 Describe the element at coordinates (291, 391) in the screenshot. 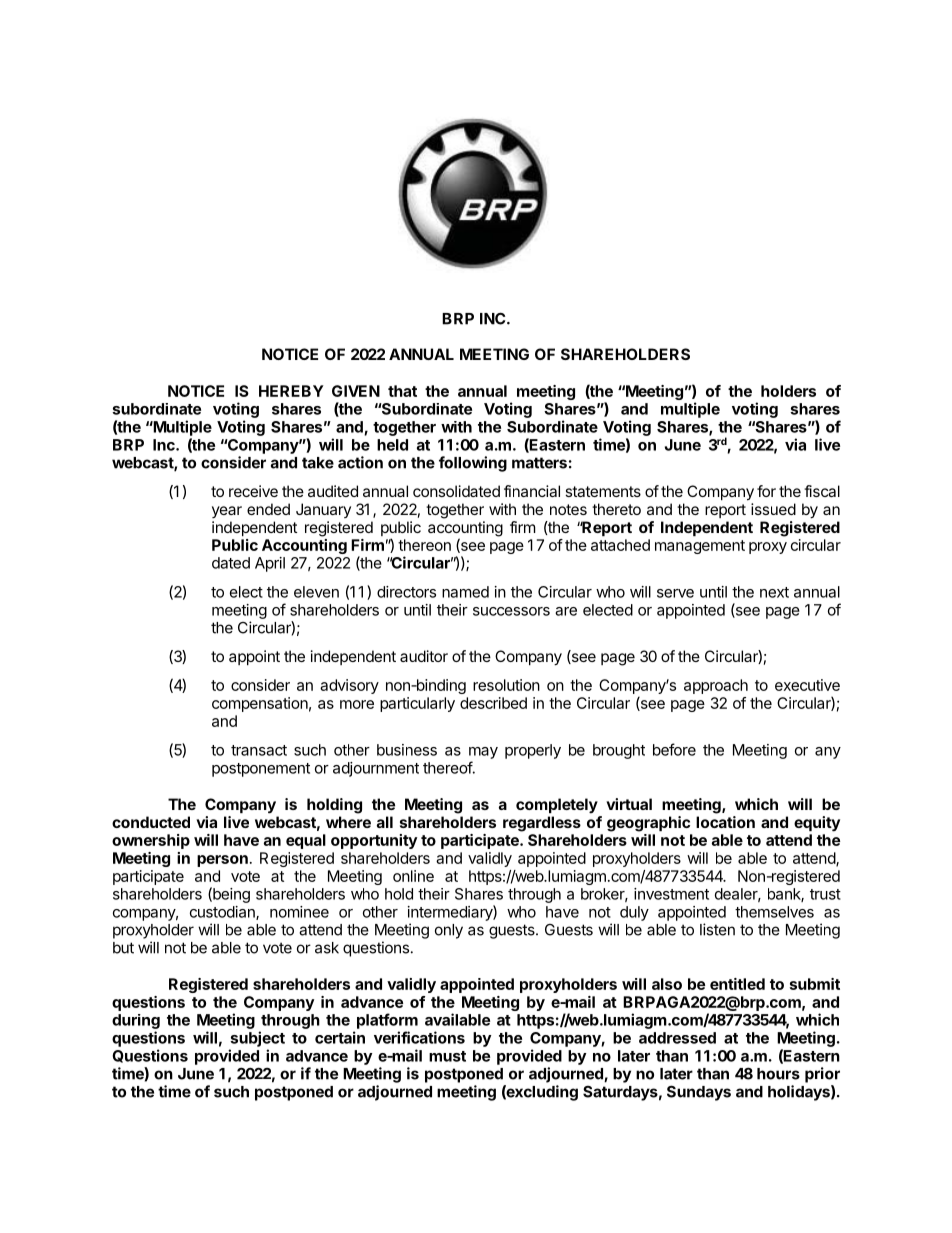

I see `HEREBY` at that location.
